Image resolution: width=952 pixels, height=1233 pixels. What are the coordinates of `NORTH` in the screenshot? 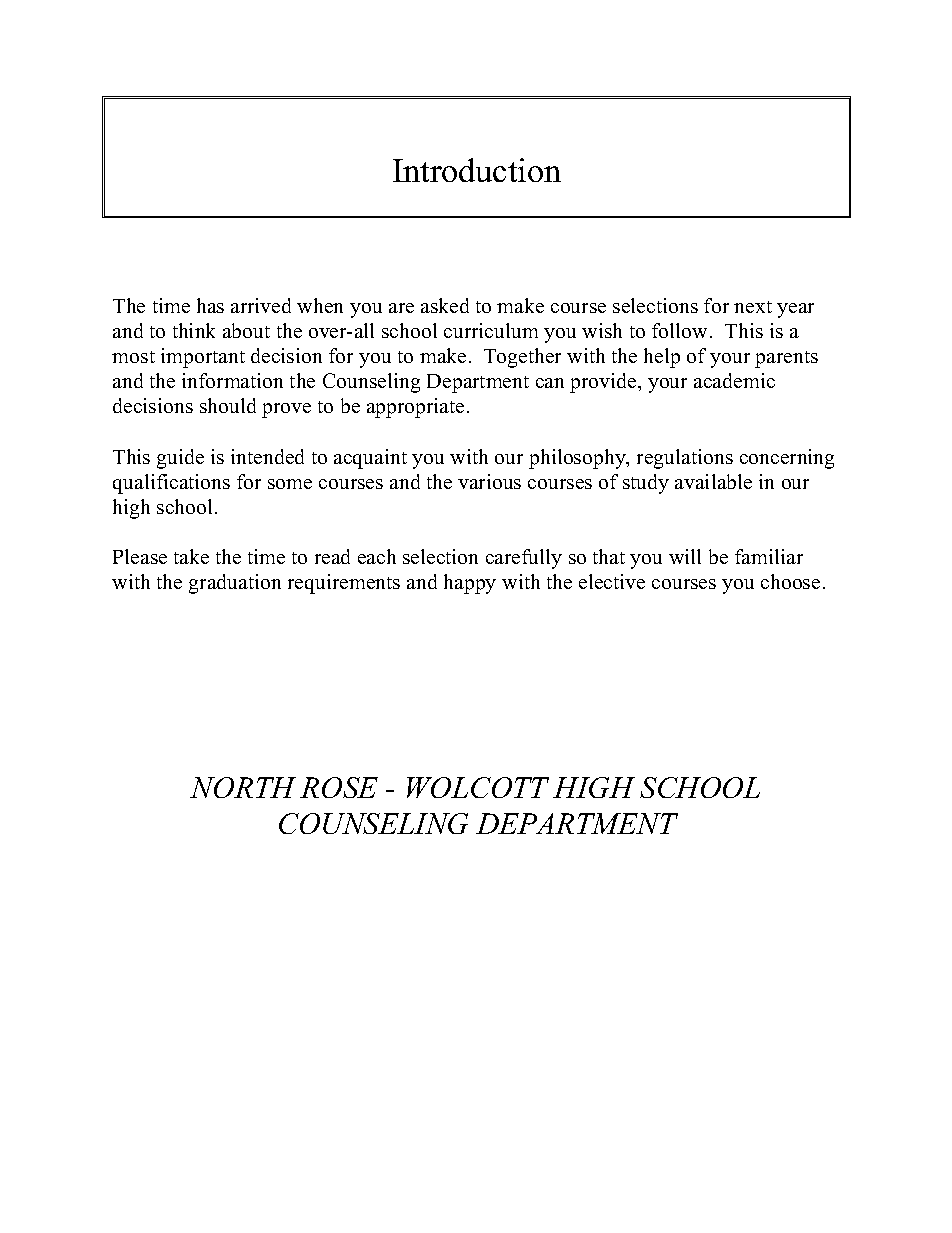 It's located at (243, 787).
